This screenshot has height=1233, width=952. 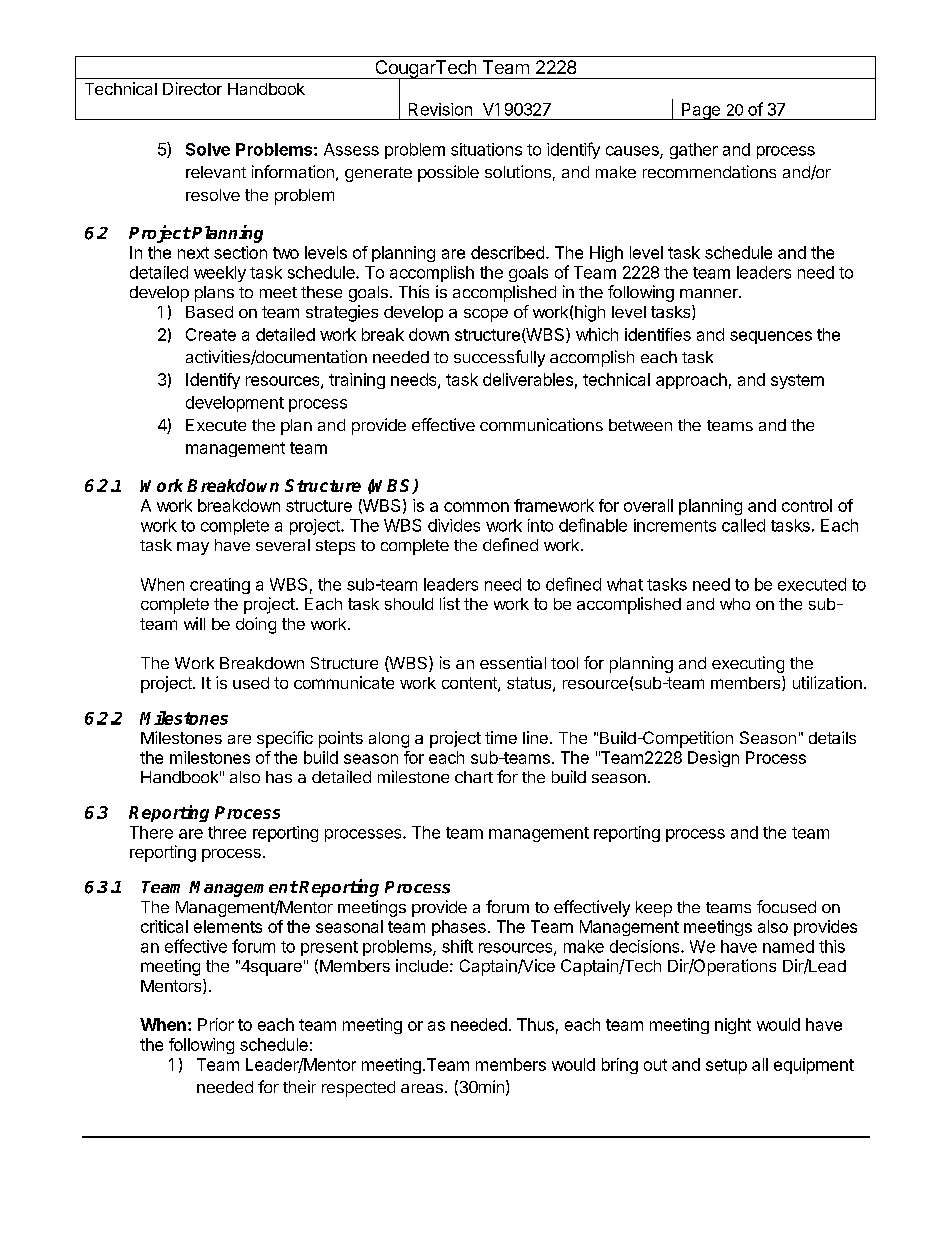 I want to click on Create, so click(x=211, y=334).
